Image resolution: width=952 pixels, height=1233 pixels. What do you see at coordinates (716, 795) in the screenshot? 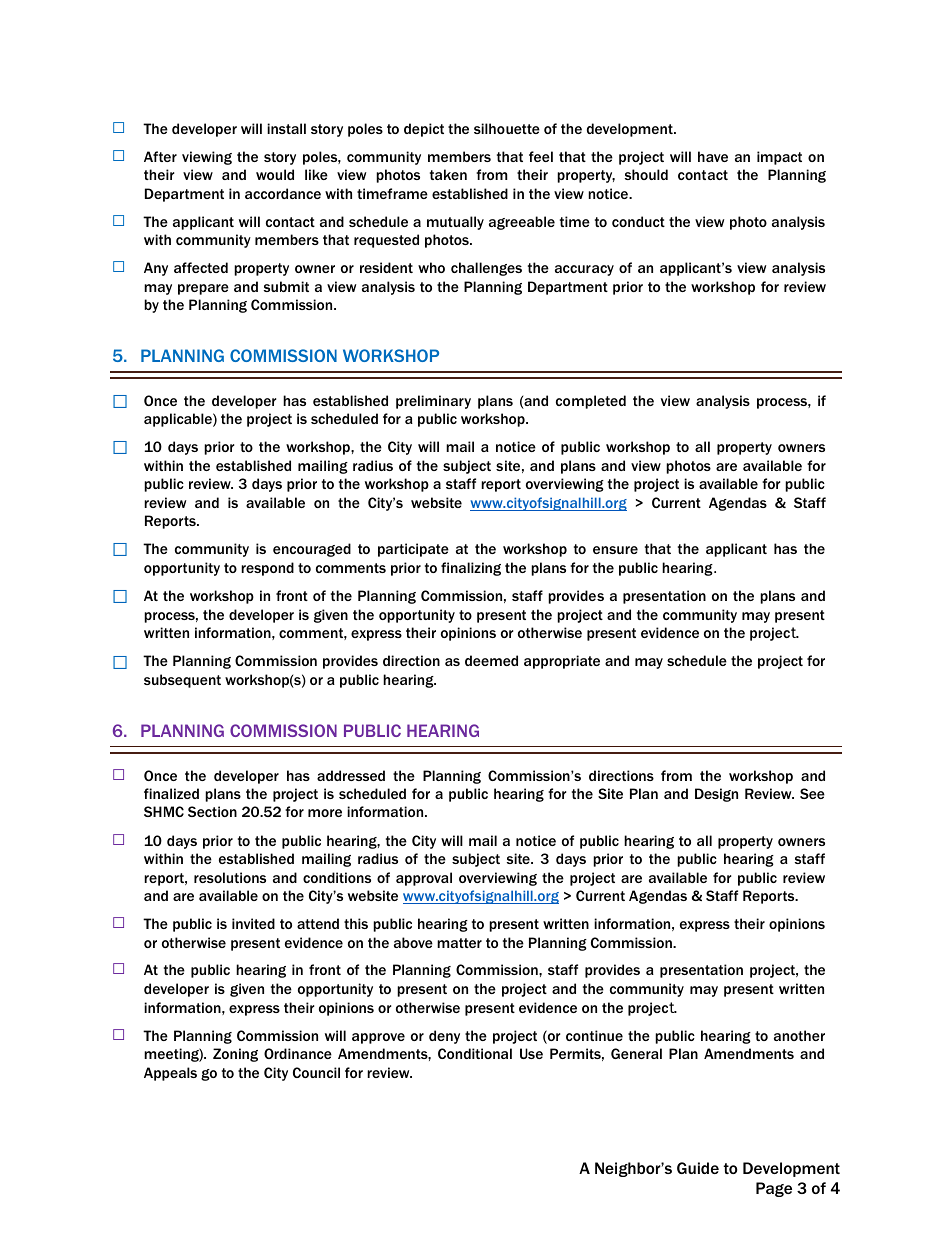
I see `Design` at bounding box center [716, 795].
